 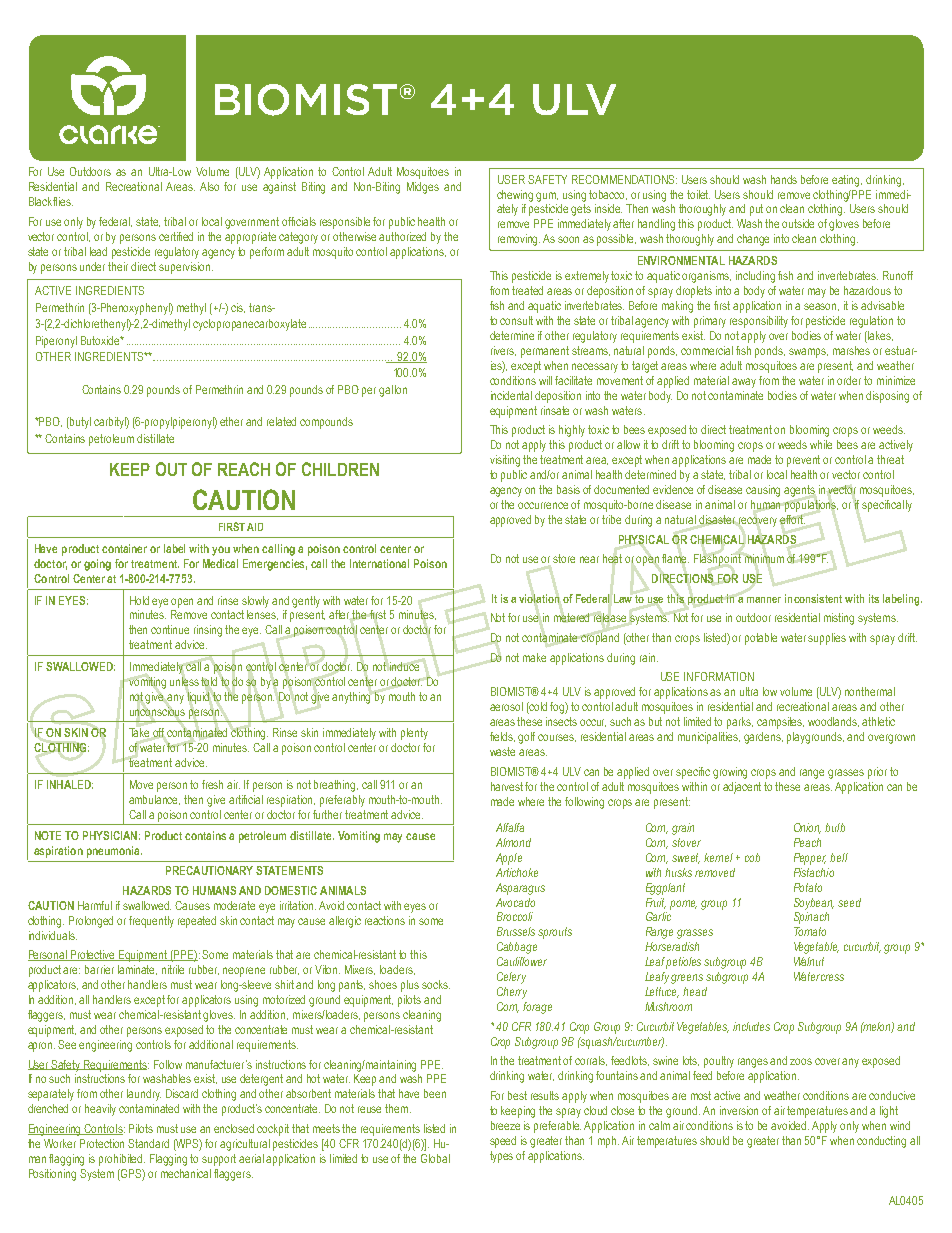 What do you see at coordinates (808, 887) in the screenshot?
I see `Potato` at bounding box center [808, 887].
